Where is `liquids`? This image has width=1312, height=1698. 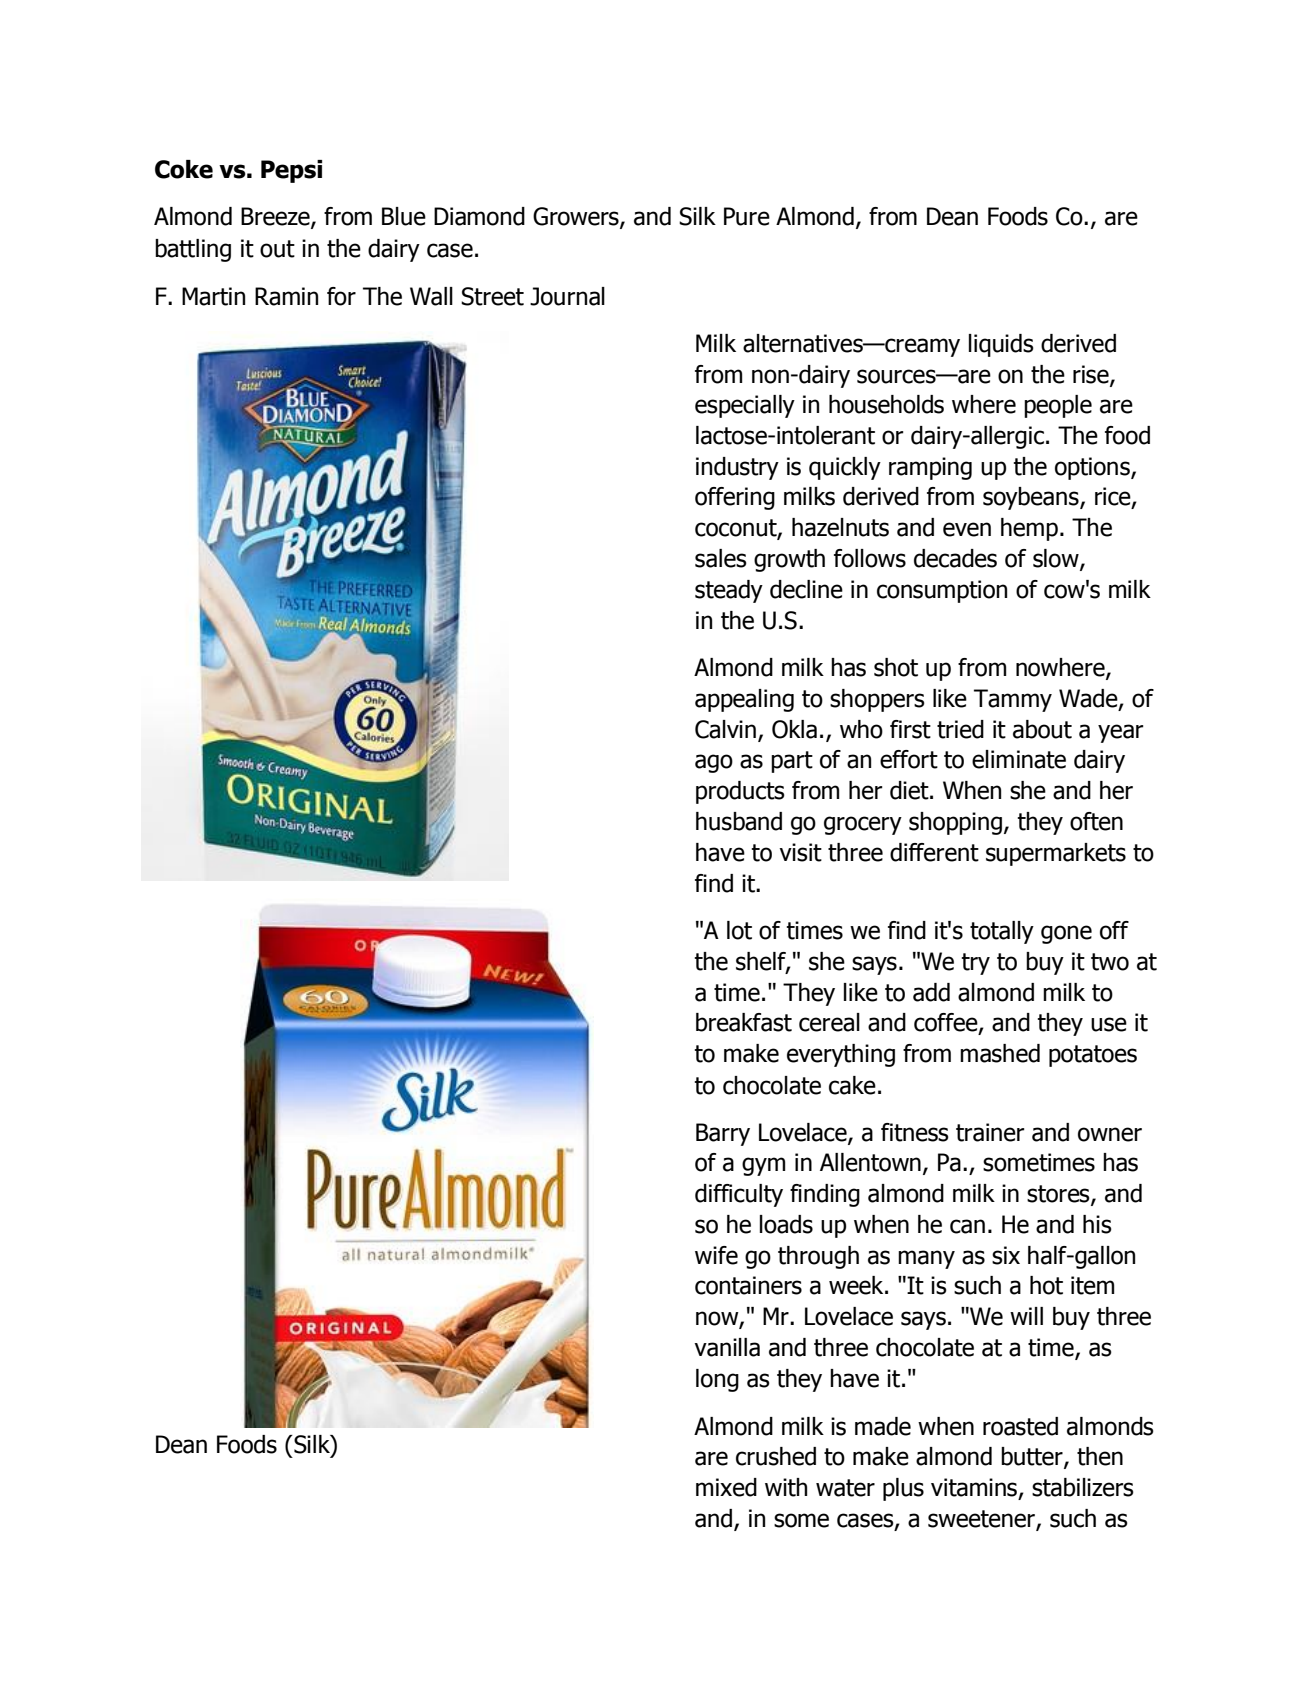 liquids is located at coordinates (1001, 345).
